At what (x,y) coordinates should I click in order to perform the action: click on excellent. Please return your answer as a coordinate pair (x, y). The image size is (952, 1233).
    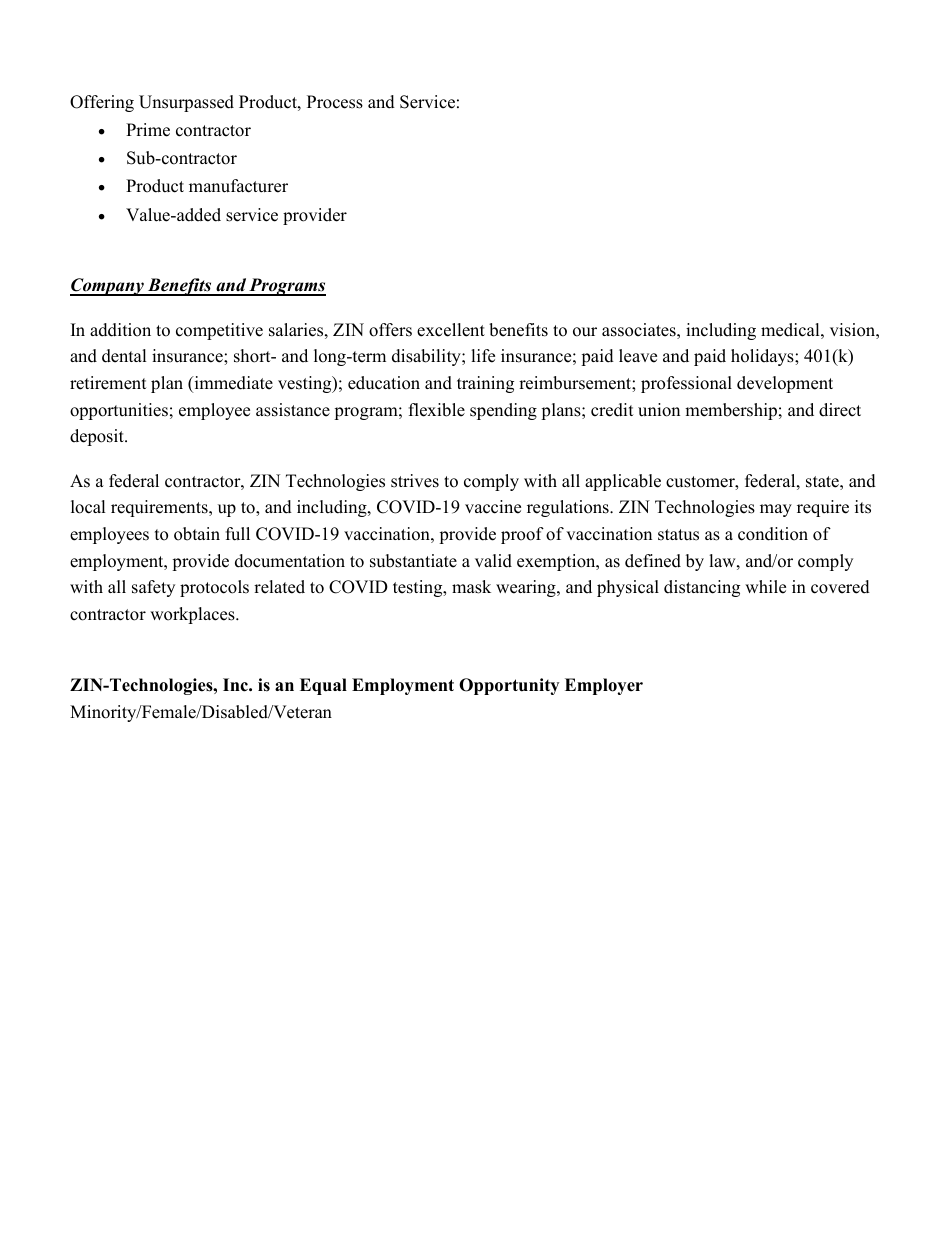
    Looking at the image, I should click on (451, 330).
